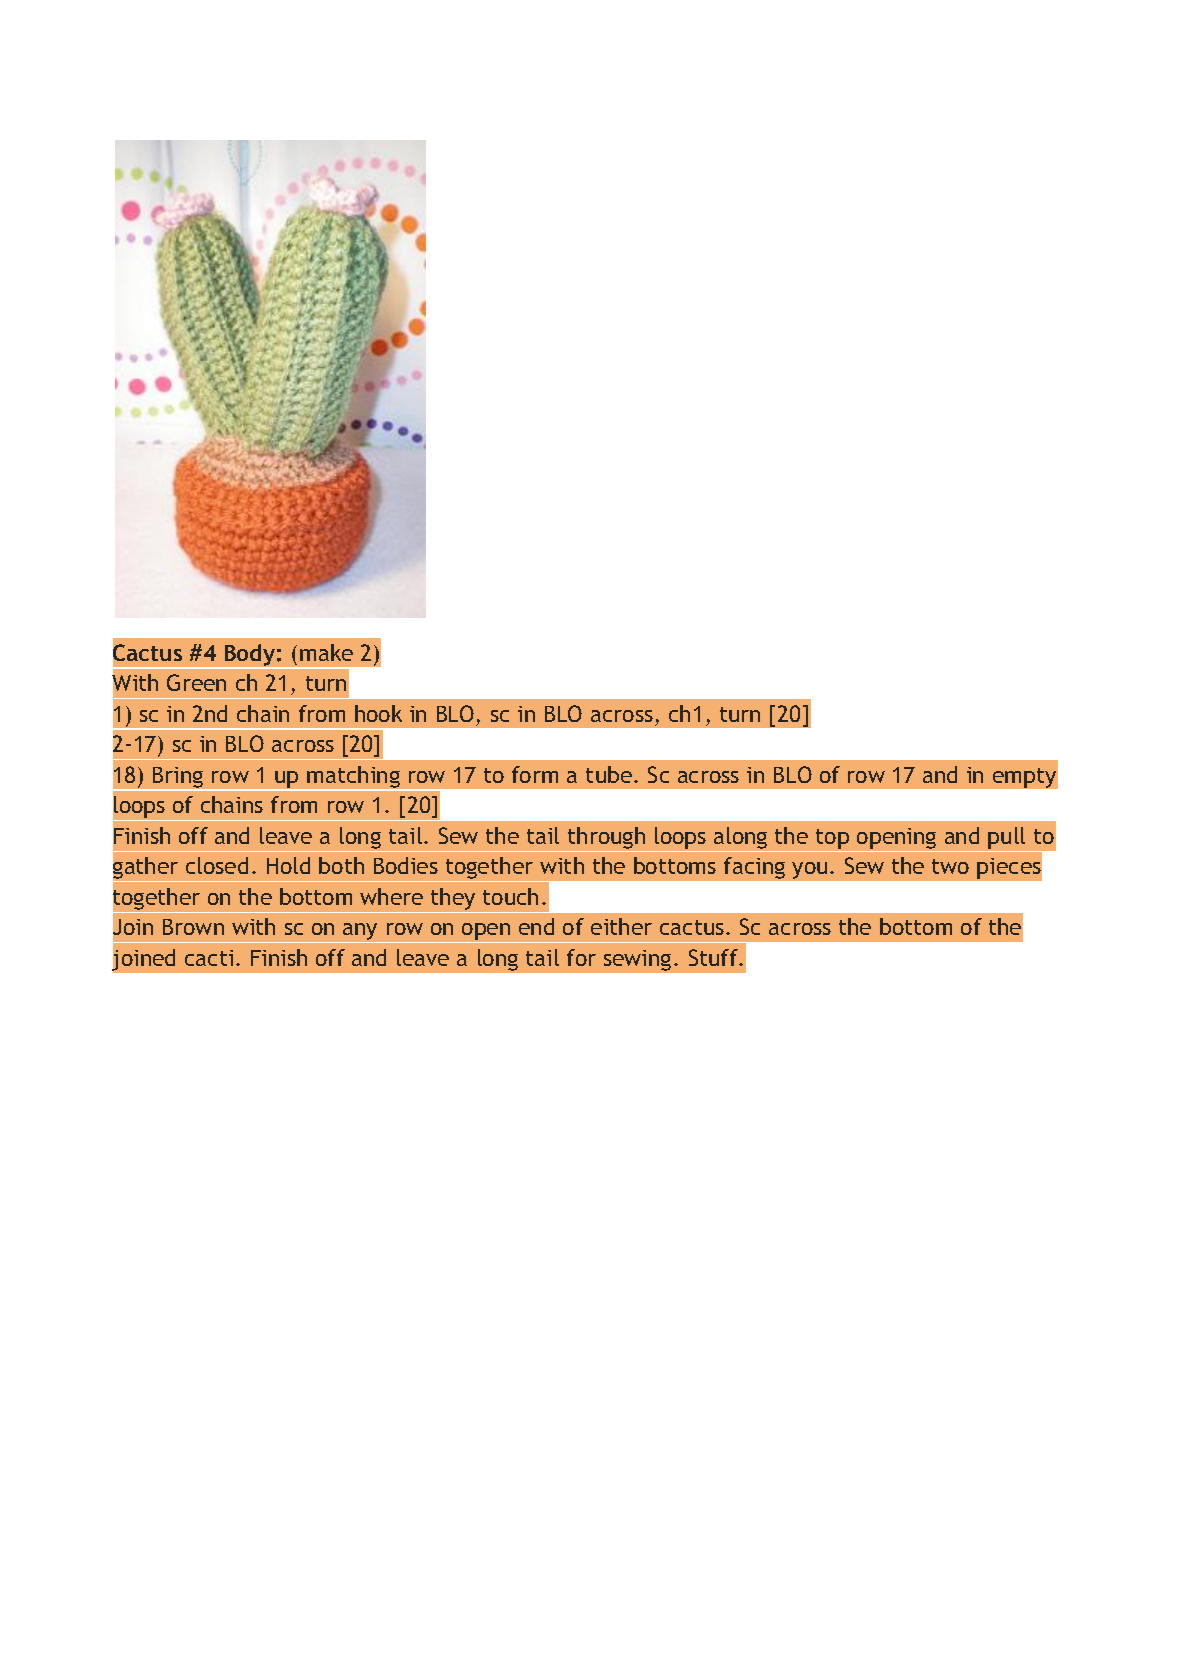 Image resolution: width=1182 pixels, height=1672 pixels. Describe the element at coordinates (606, 838) in the screenshot. I see `through` at that location.
